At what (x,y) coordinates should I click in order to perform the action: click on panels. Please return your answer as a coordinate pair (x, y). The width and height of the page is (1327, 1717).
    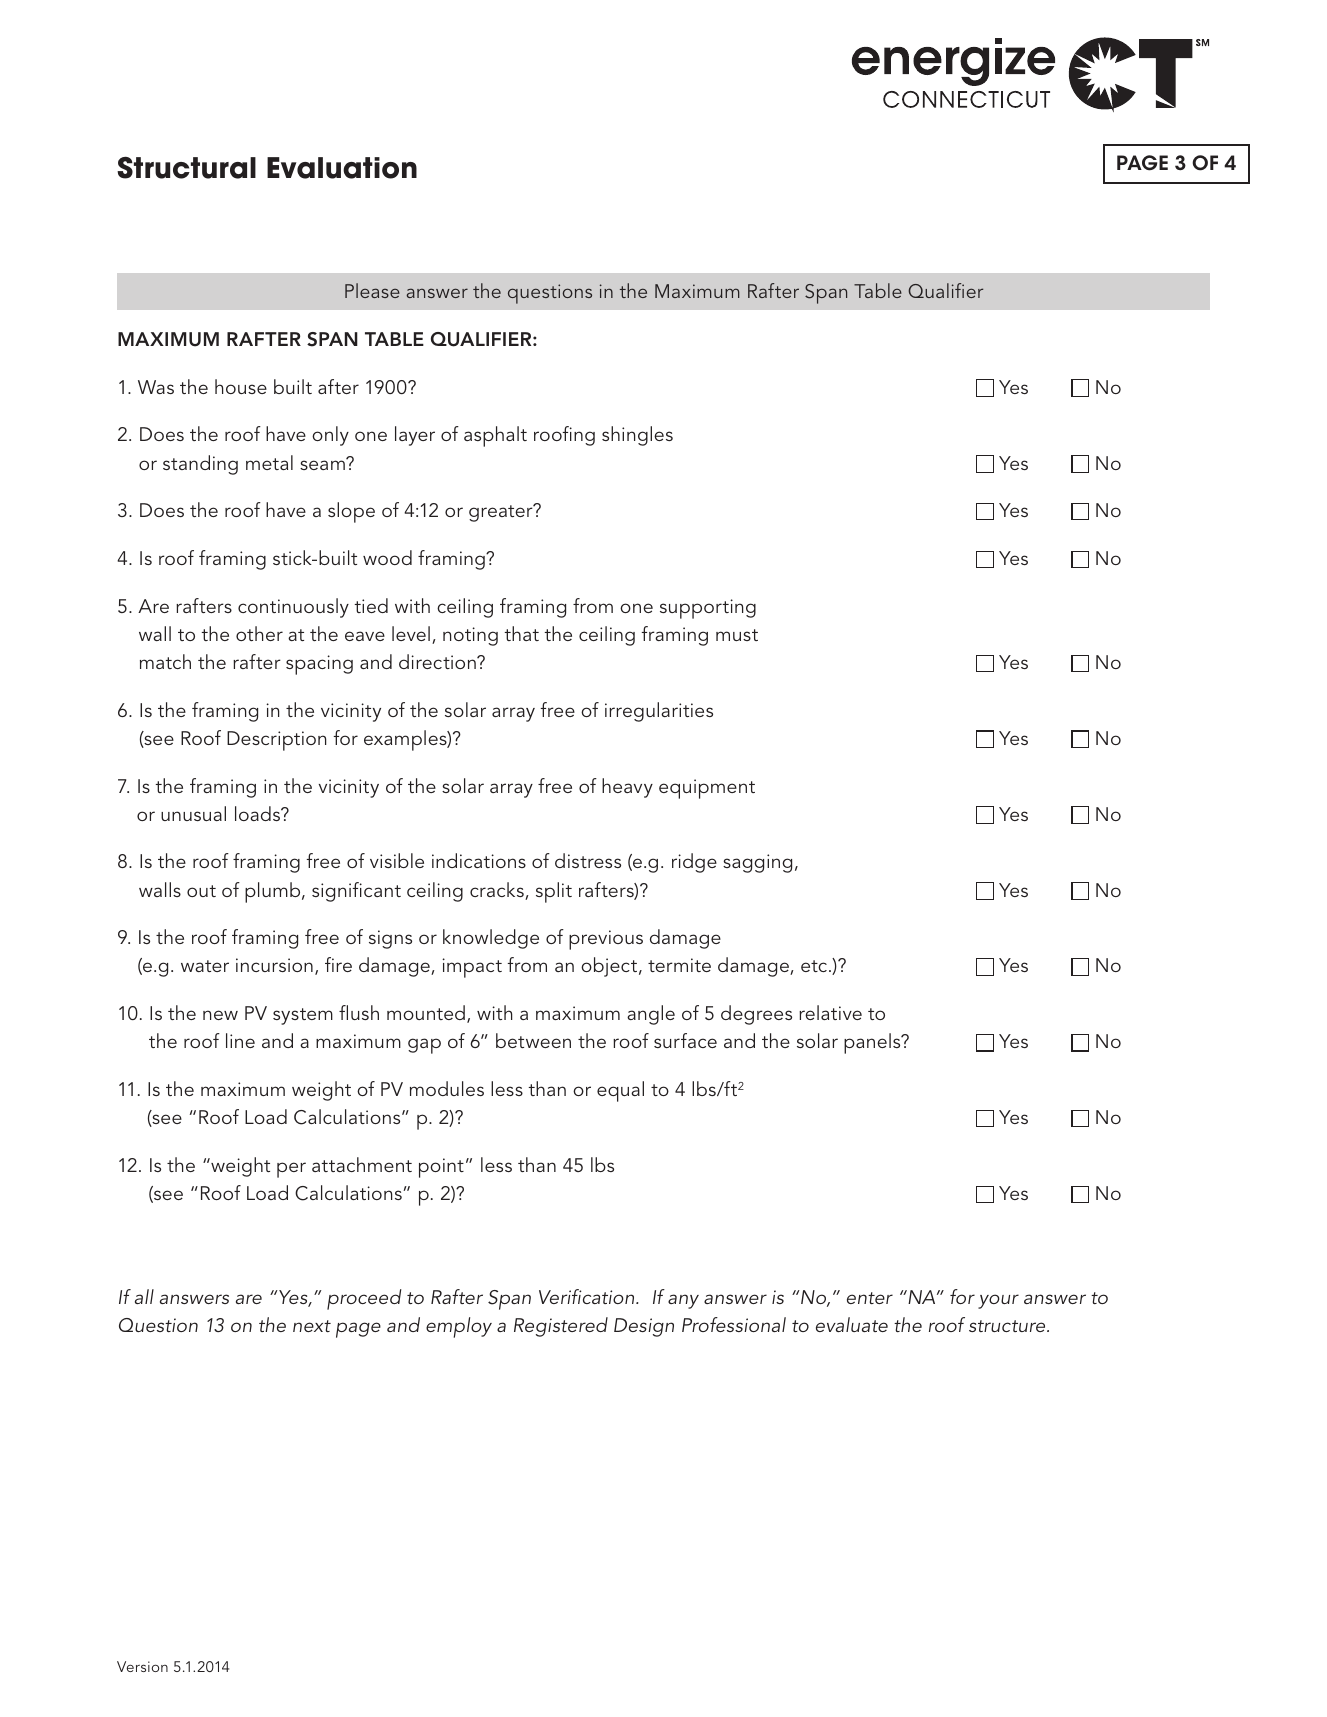
    Looking at the image, I should click on (873, 1043).
